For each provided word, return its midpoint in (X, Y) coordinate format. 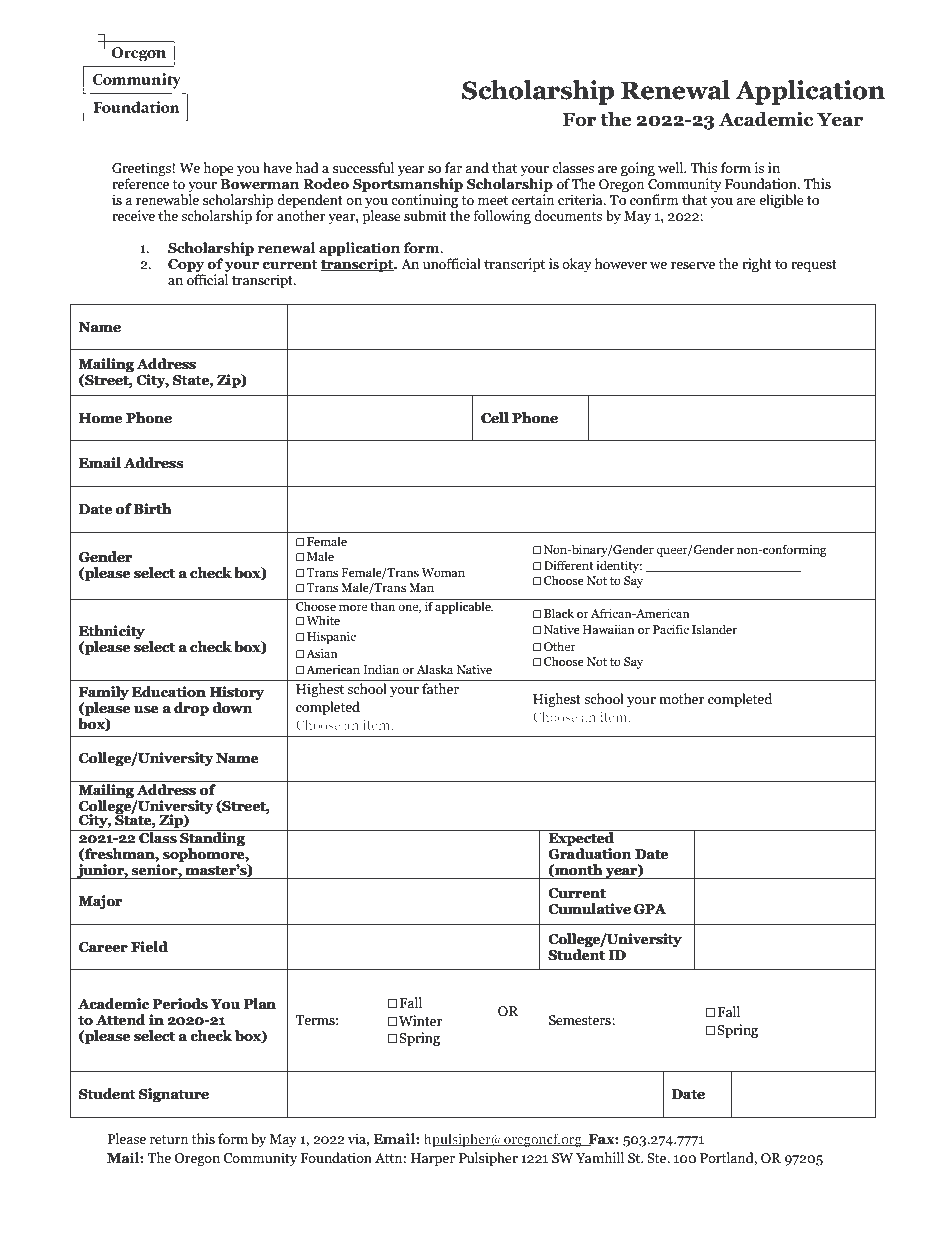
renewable (167, 200)
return (169, 1140)
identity (619, 566)
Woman (443, 572)
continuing (424, 201)
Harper (433, 1159)
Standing (212, 839)
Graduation (589, 853)
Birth (152, 508)
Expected (581, 839)
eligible (781, 201)
